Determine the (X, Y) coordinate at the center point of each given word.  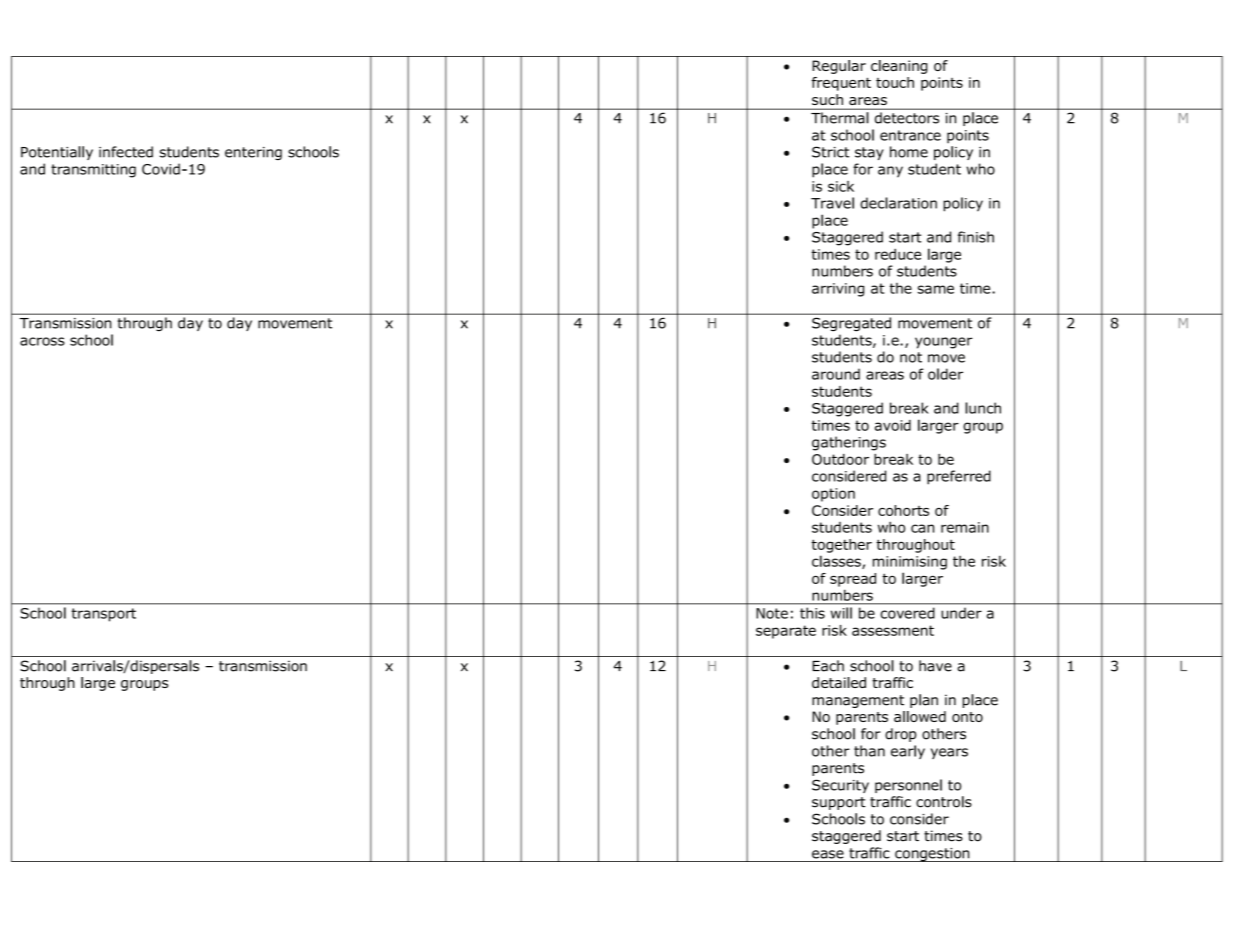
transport (104, 615)
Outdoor (840, 459)
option (833, 495)
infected (126, 152)
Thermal (839, 118)
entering (253, 153)
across (42, 341)
